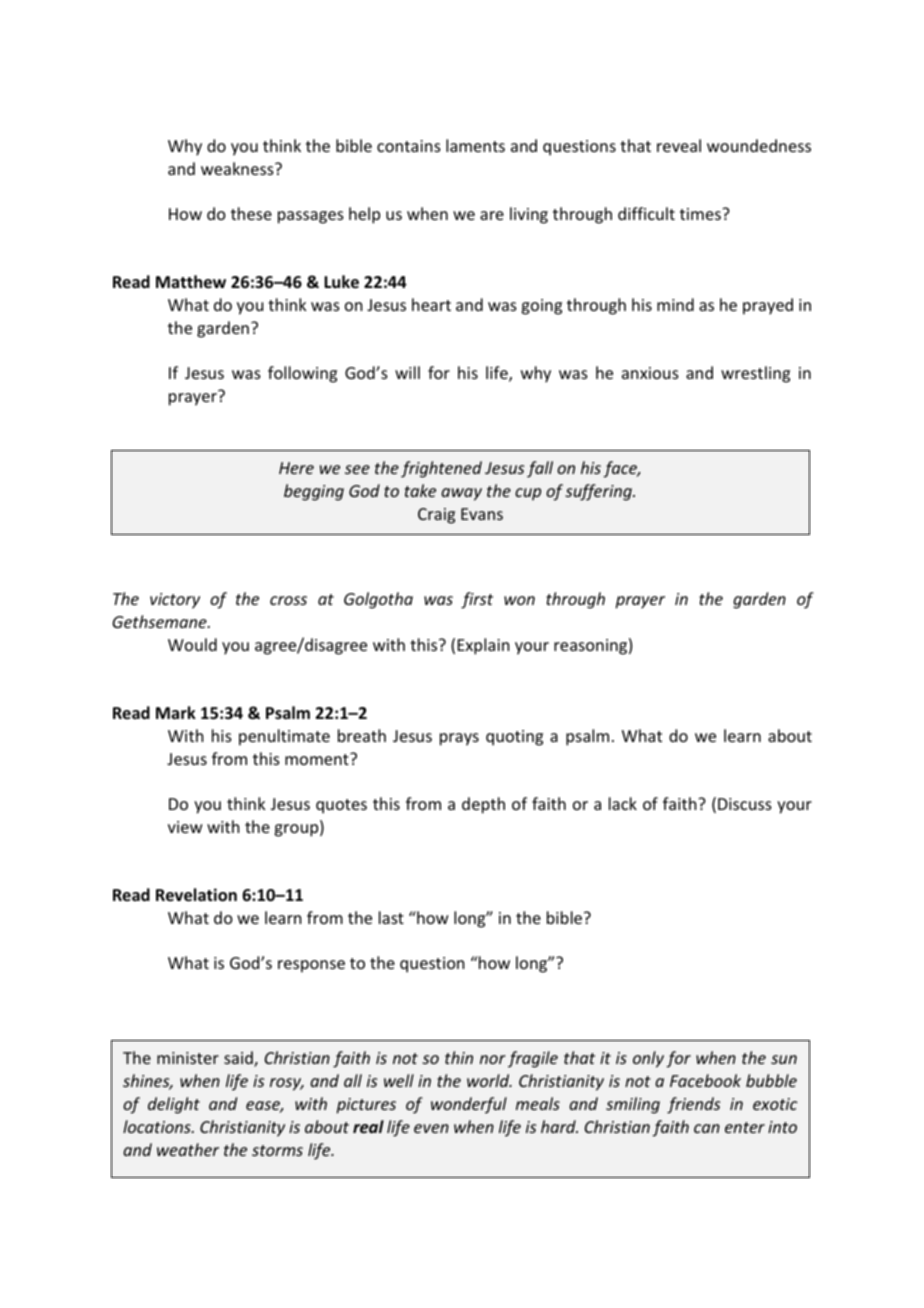  What do you see at coordinates (296, 468) in the page?
I see `Here` at bounding box center [296, 468].
